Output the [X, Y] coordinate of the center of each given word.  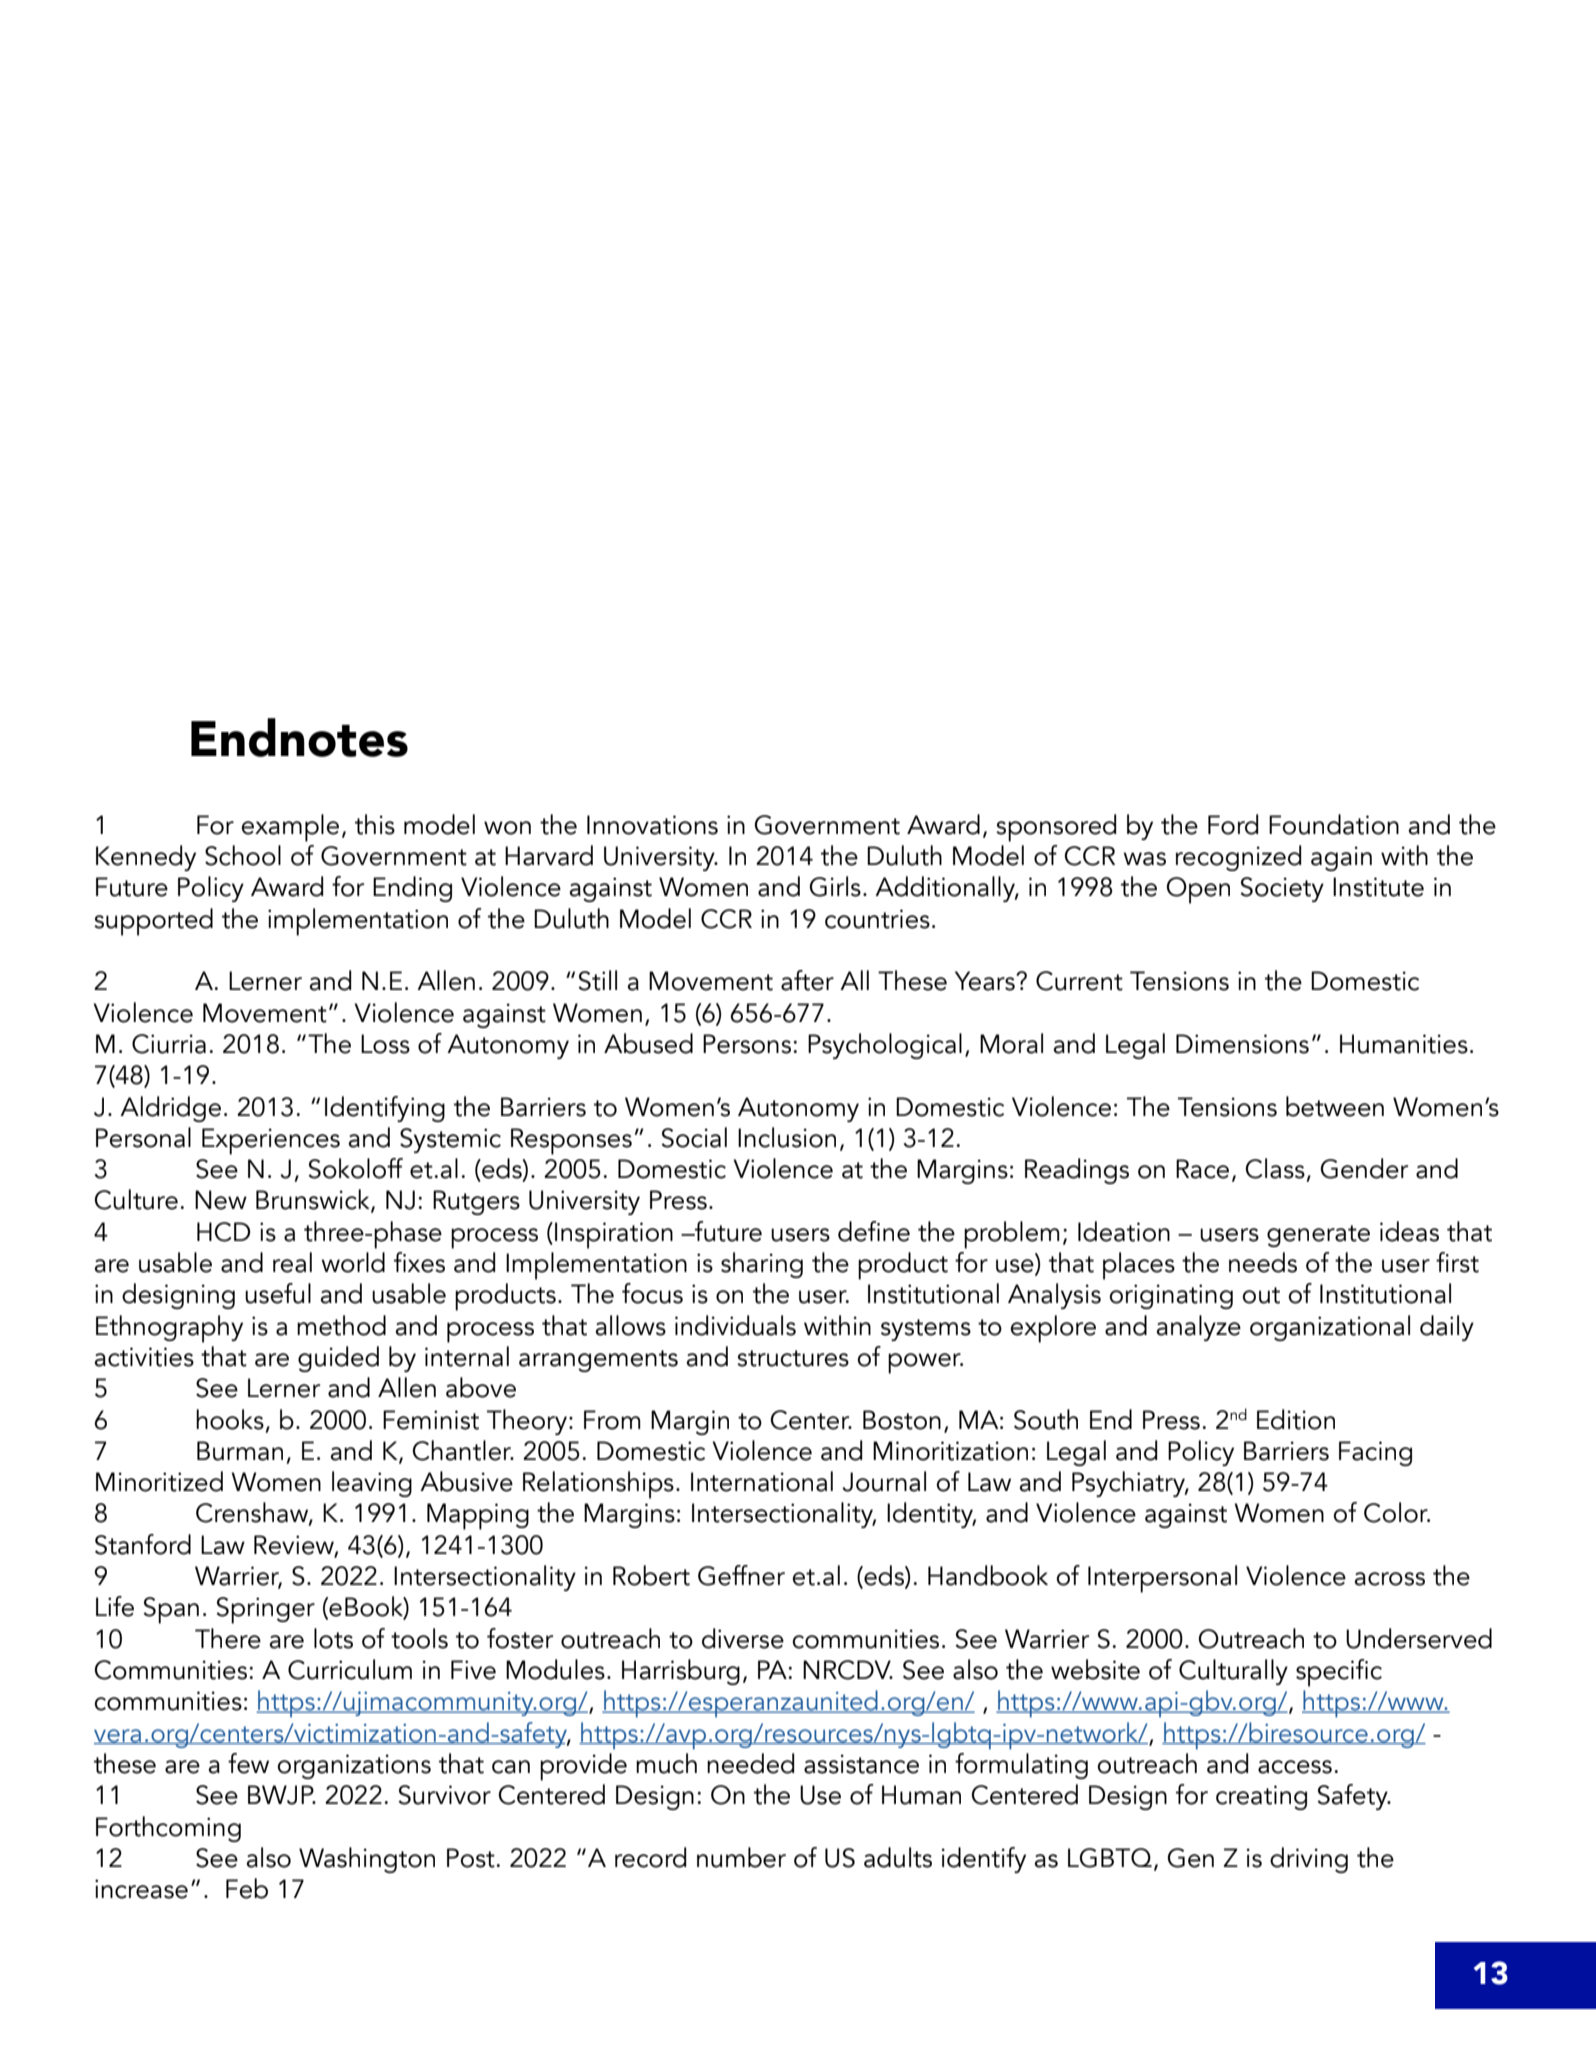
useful [278, 1293]
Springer [265, 1610]
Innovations [652, 825]
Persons [748, 1044]
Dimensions [1242, 1044]
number [741, 1857]
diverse [743, 1638]
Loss [385, 1044]
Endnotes [299, 737]
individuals [735, 1325]
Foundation [1334, 824]
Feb [247, 1888]
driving [1309, 1860]
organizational [1330, 1328]
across [1390, 1579]
